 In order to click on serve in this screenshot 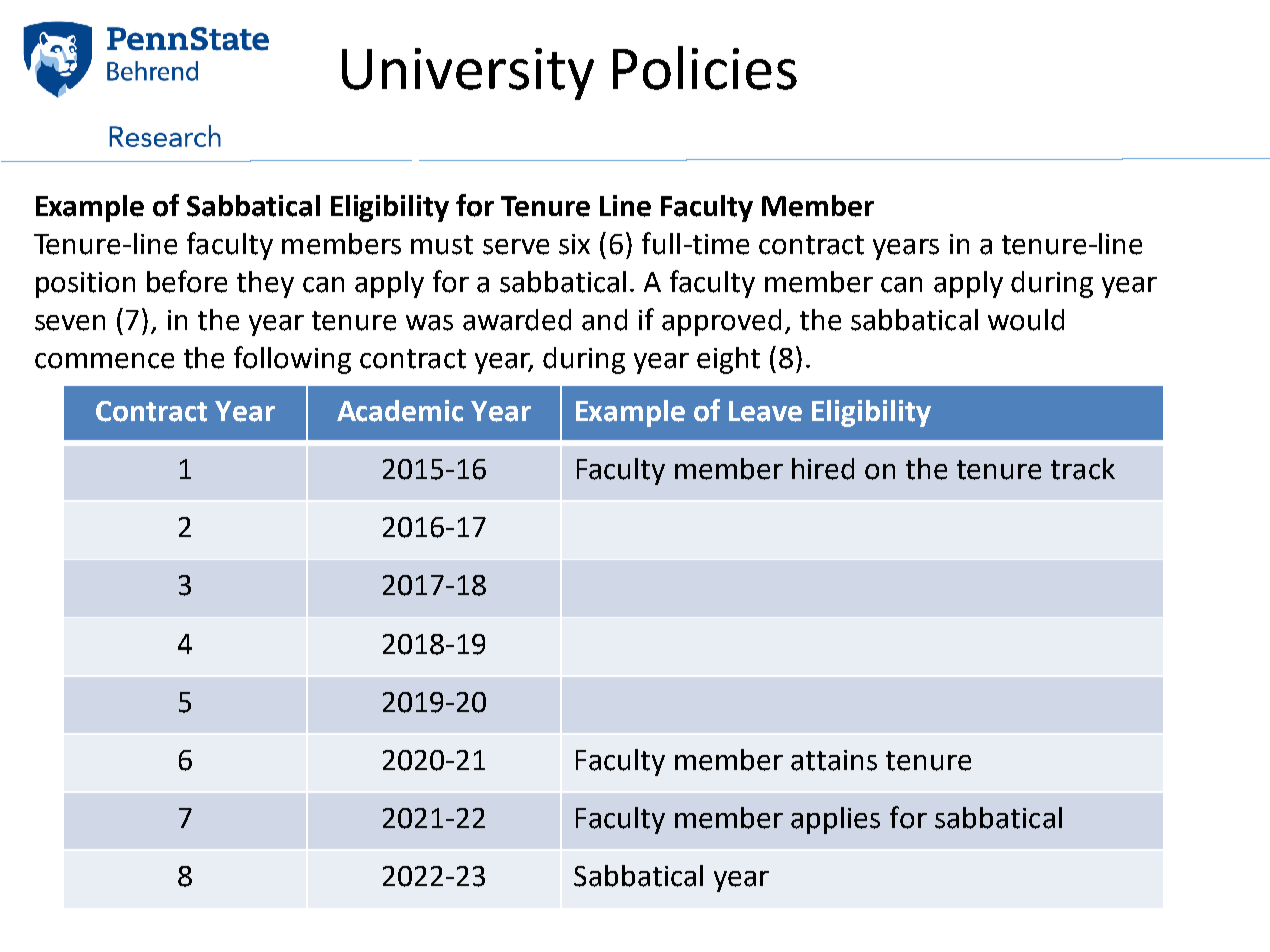, I will do `click(516, 247)`.
